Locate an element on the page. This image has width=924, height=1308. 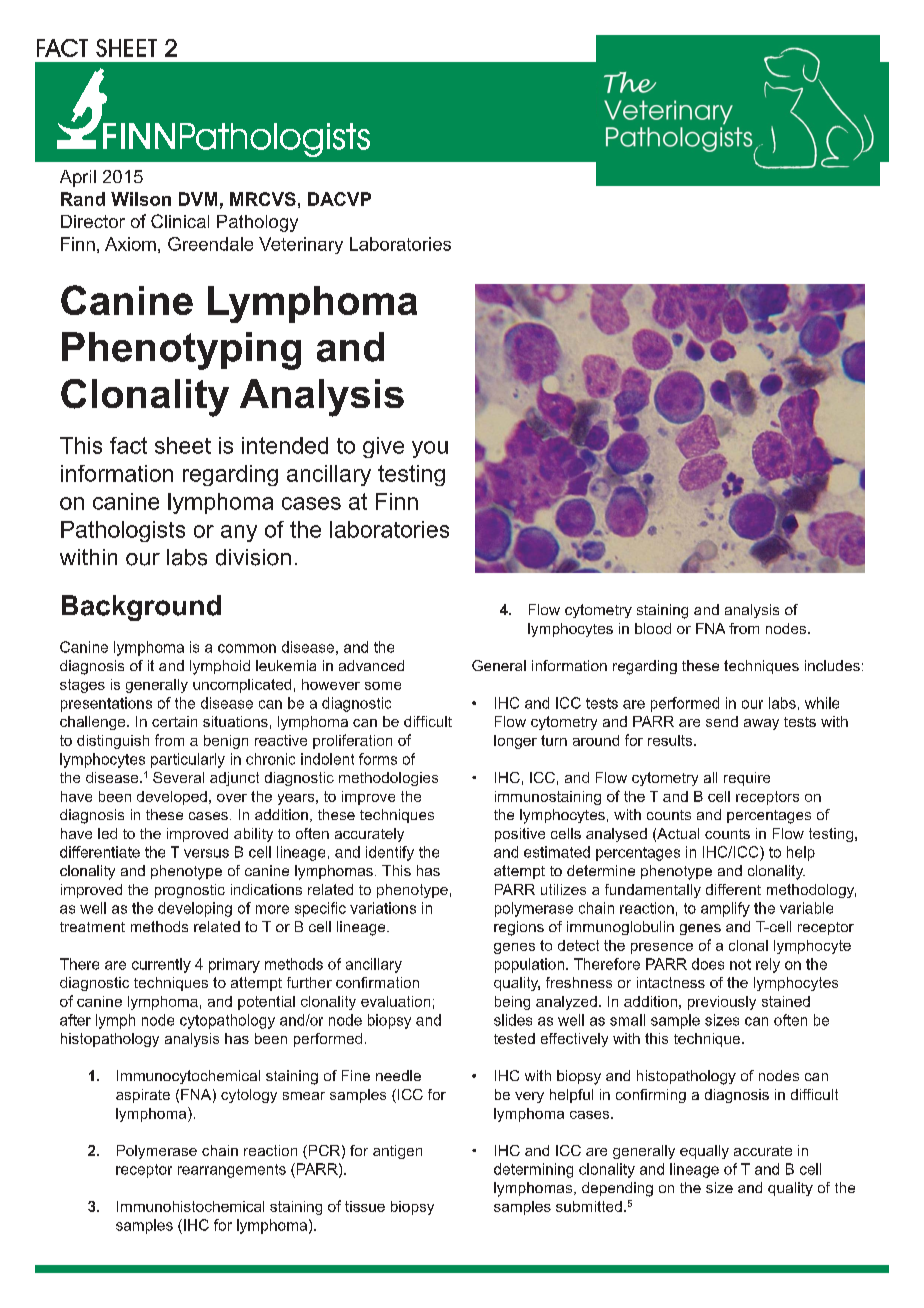
some is located at coordinates (383, 686).
